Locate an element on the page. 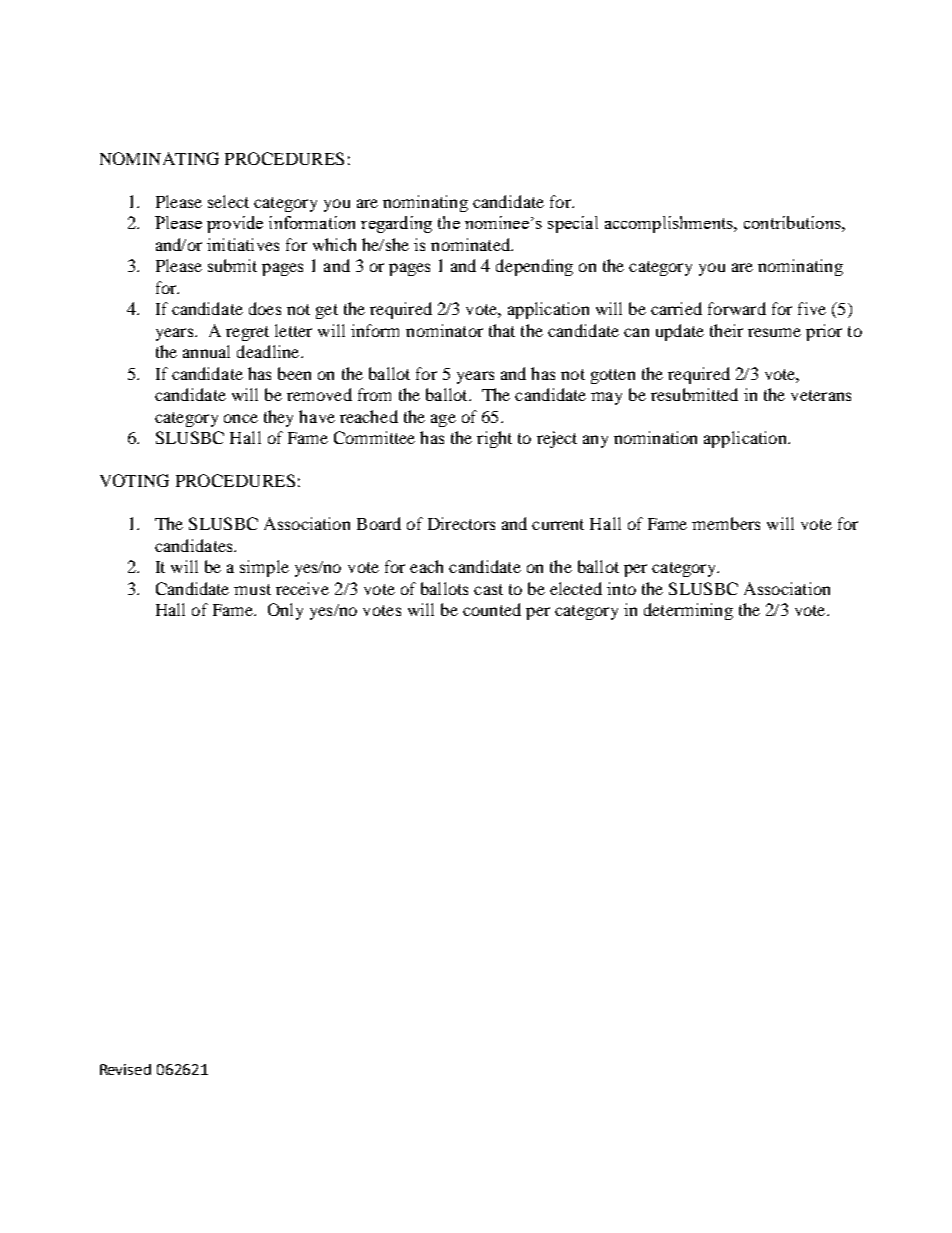  accomplishments is located at coordinates (670, 224).
